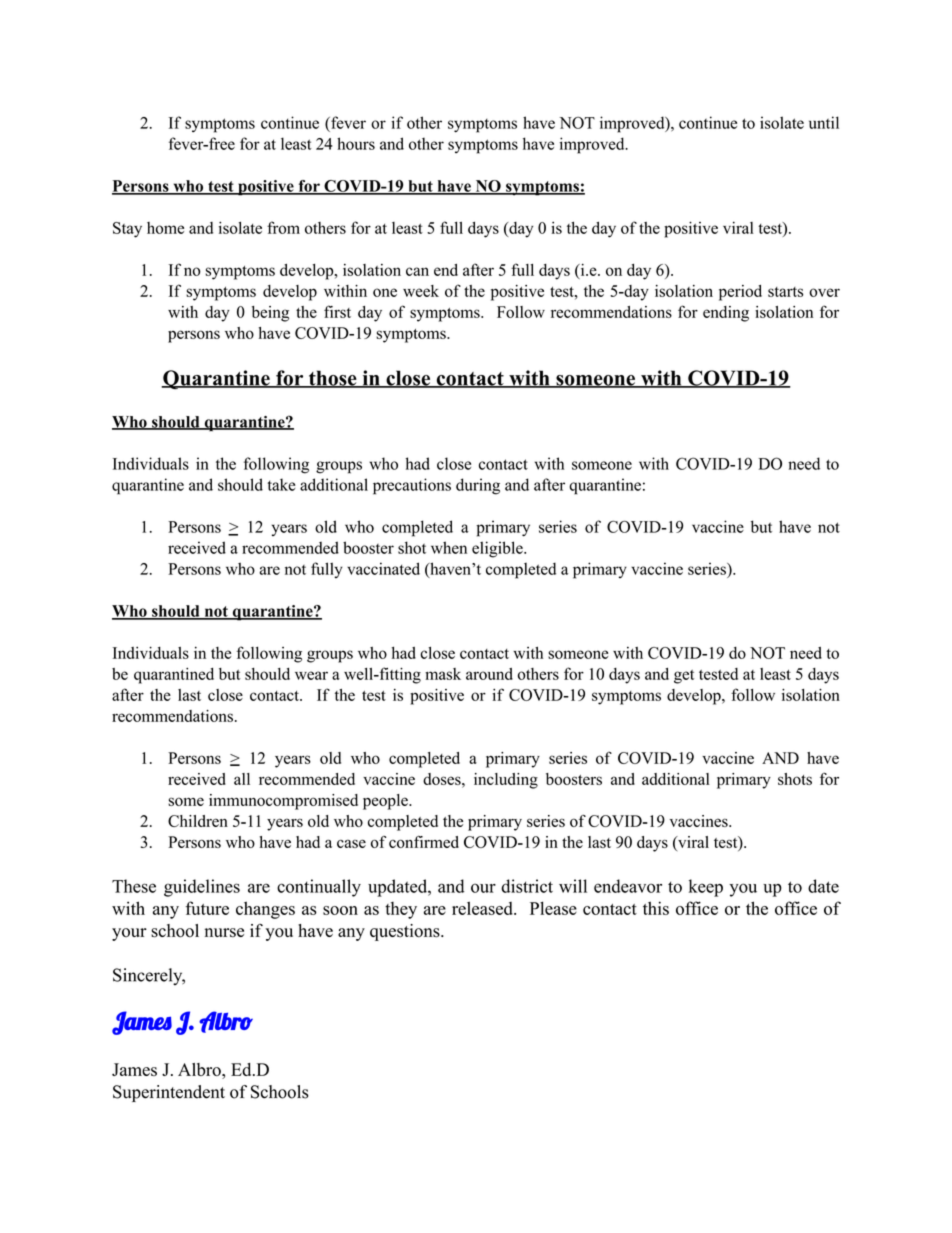 This image has height=1233, width=952. I want to click on including, so click(506, 781).
